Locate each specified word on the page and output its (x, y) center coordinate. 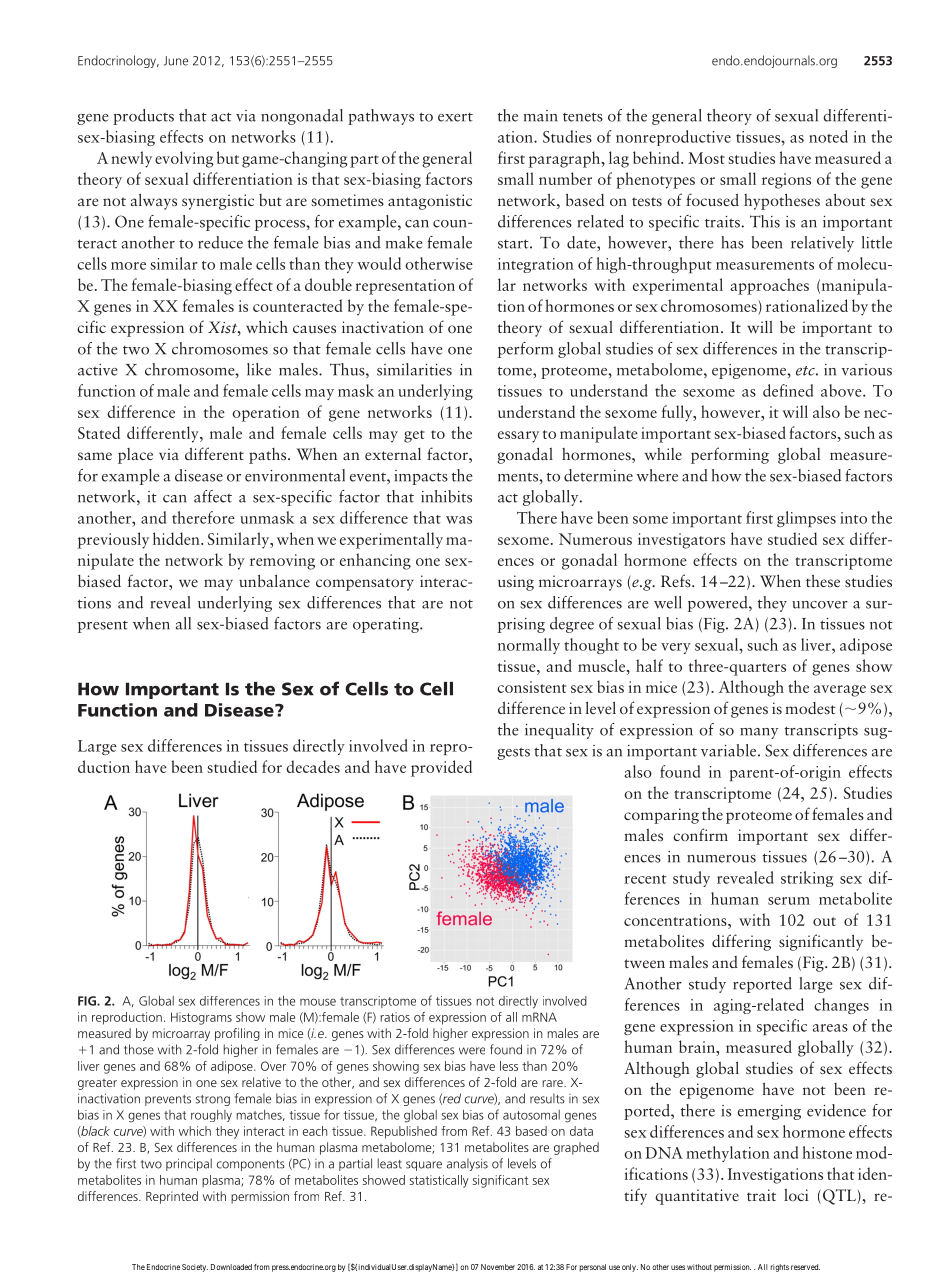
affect (213, 496)
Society (195, 1268)
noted (828, 136)
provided (441, 768)
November (498, 1267)
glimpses (806, 519)
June (176, 61)
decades (313, 766)
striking (807, 879)
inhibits (446, 496)
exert (455, 117)
